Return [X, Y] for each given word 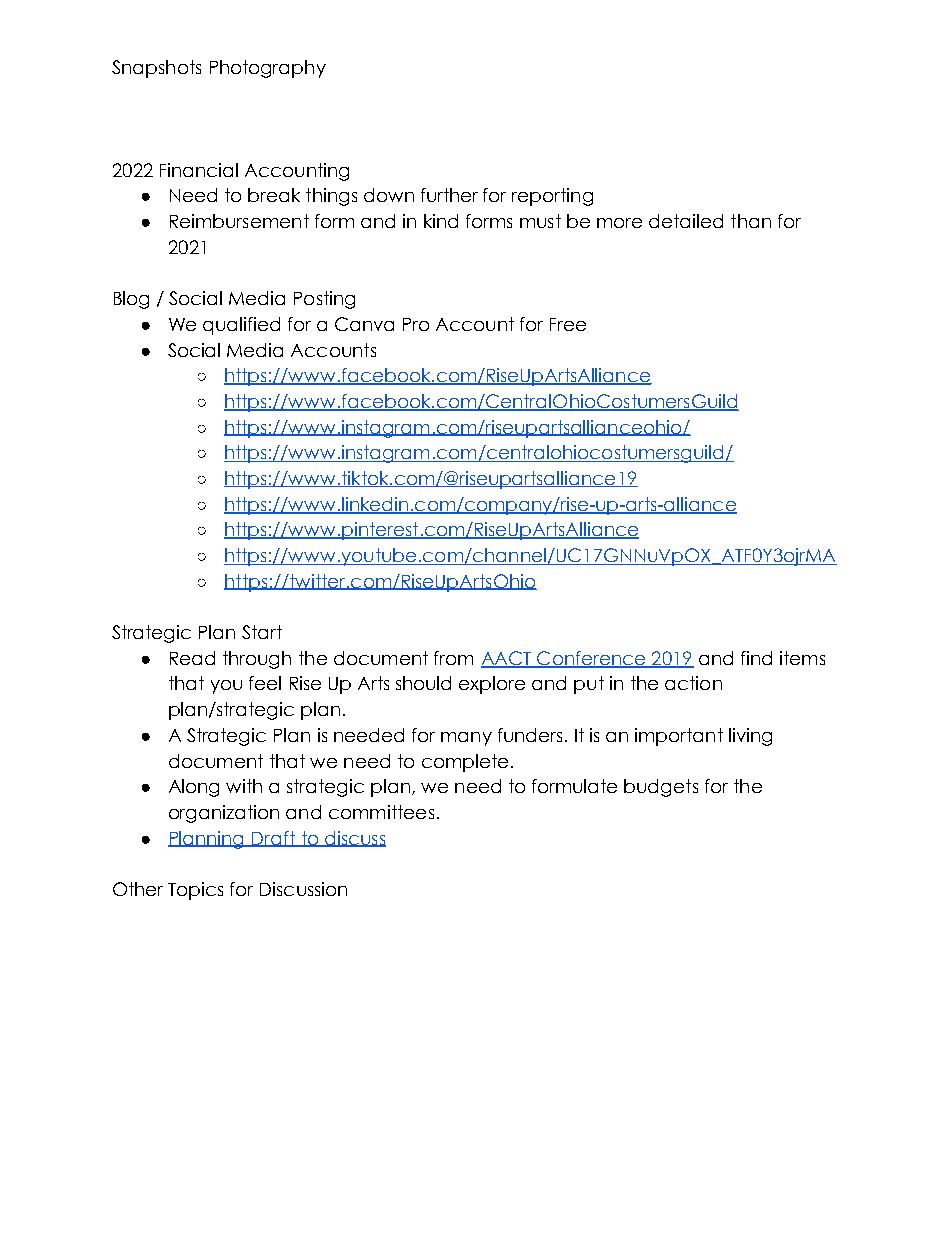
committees [381, 812]
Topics [195, 891]
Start [262, 632]
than [751, 221]
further [449, 195]
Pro [416, 324]
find [756, 658]
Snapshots [156, 69]
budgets [661, 788]
